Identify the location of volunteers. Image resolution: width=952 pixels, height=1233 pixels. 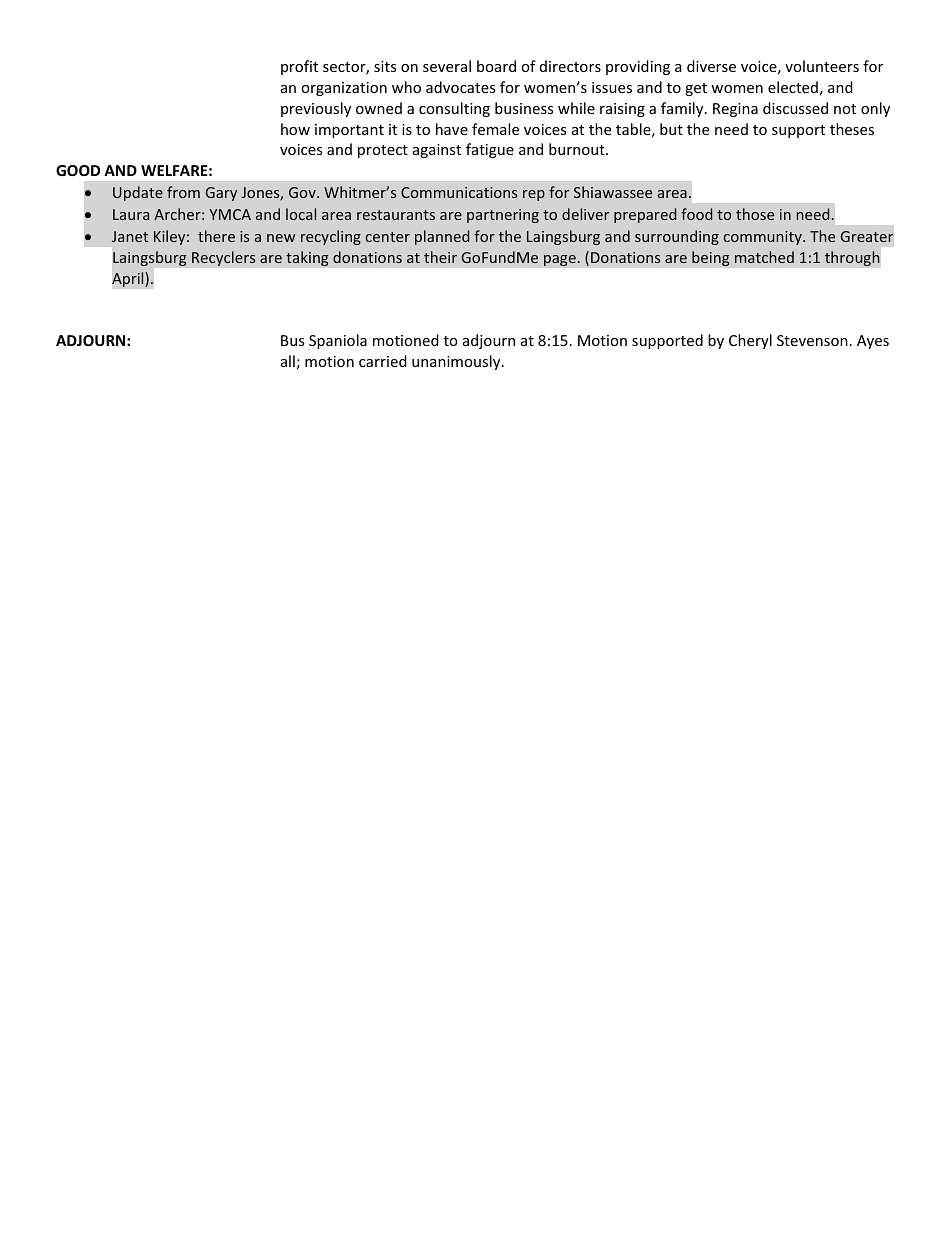
(822, 66).
